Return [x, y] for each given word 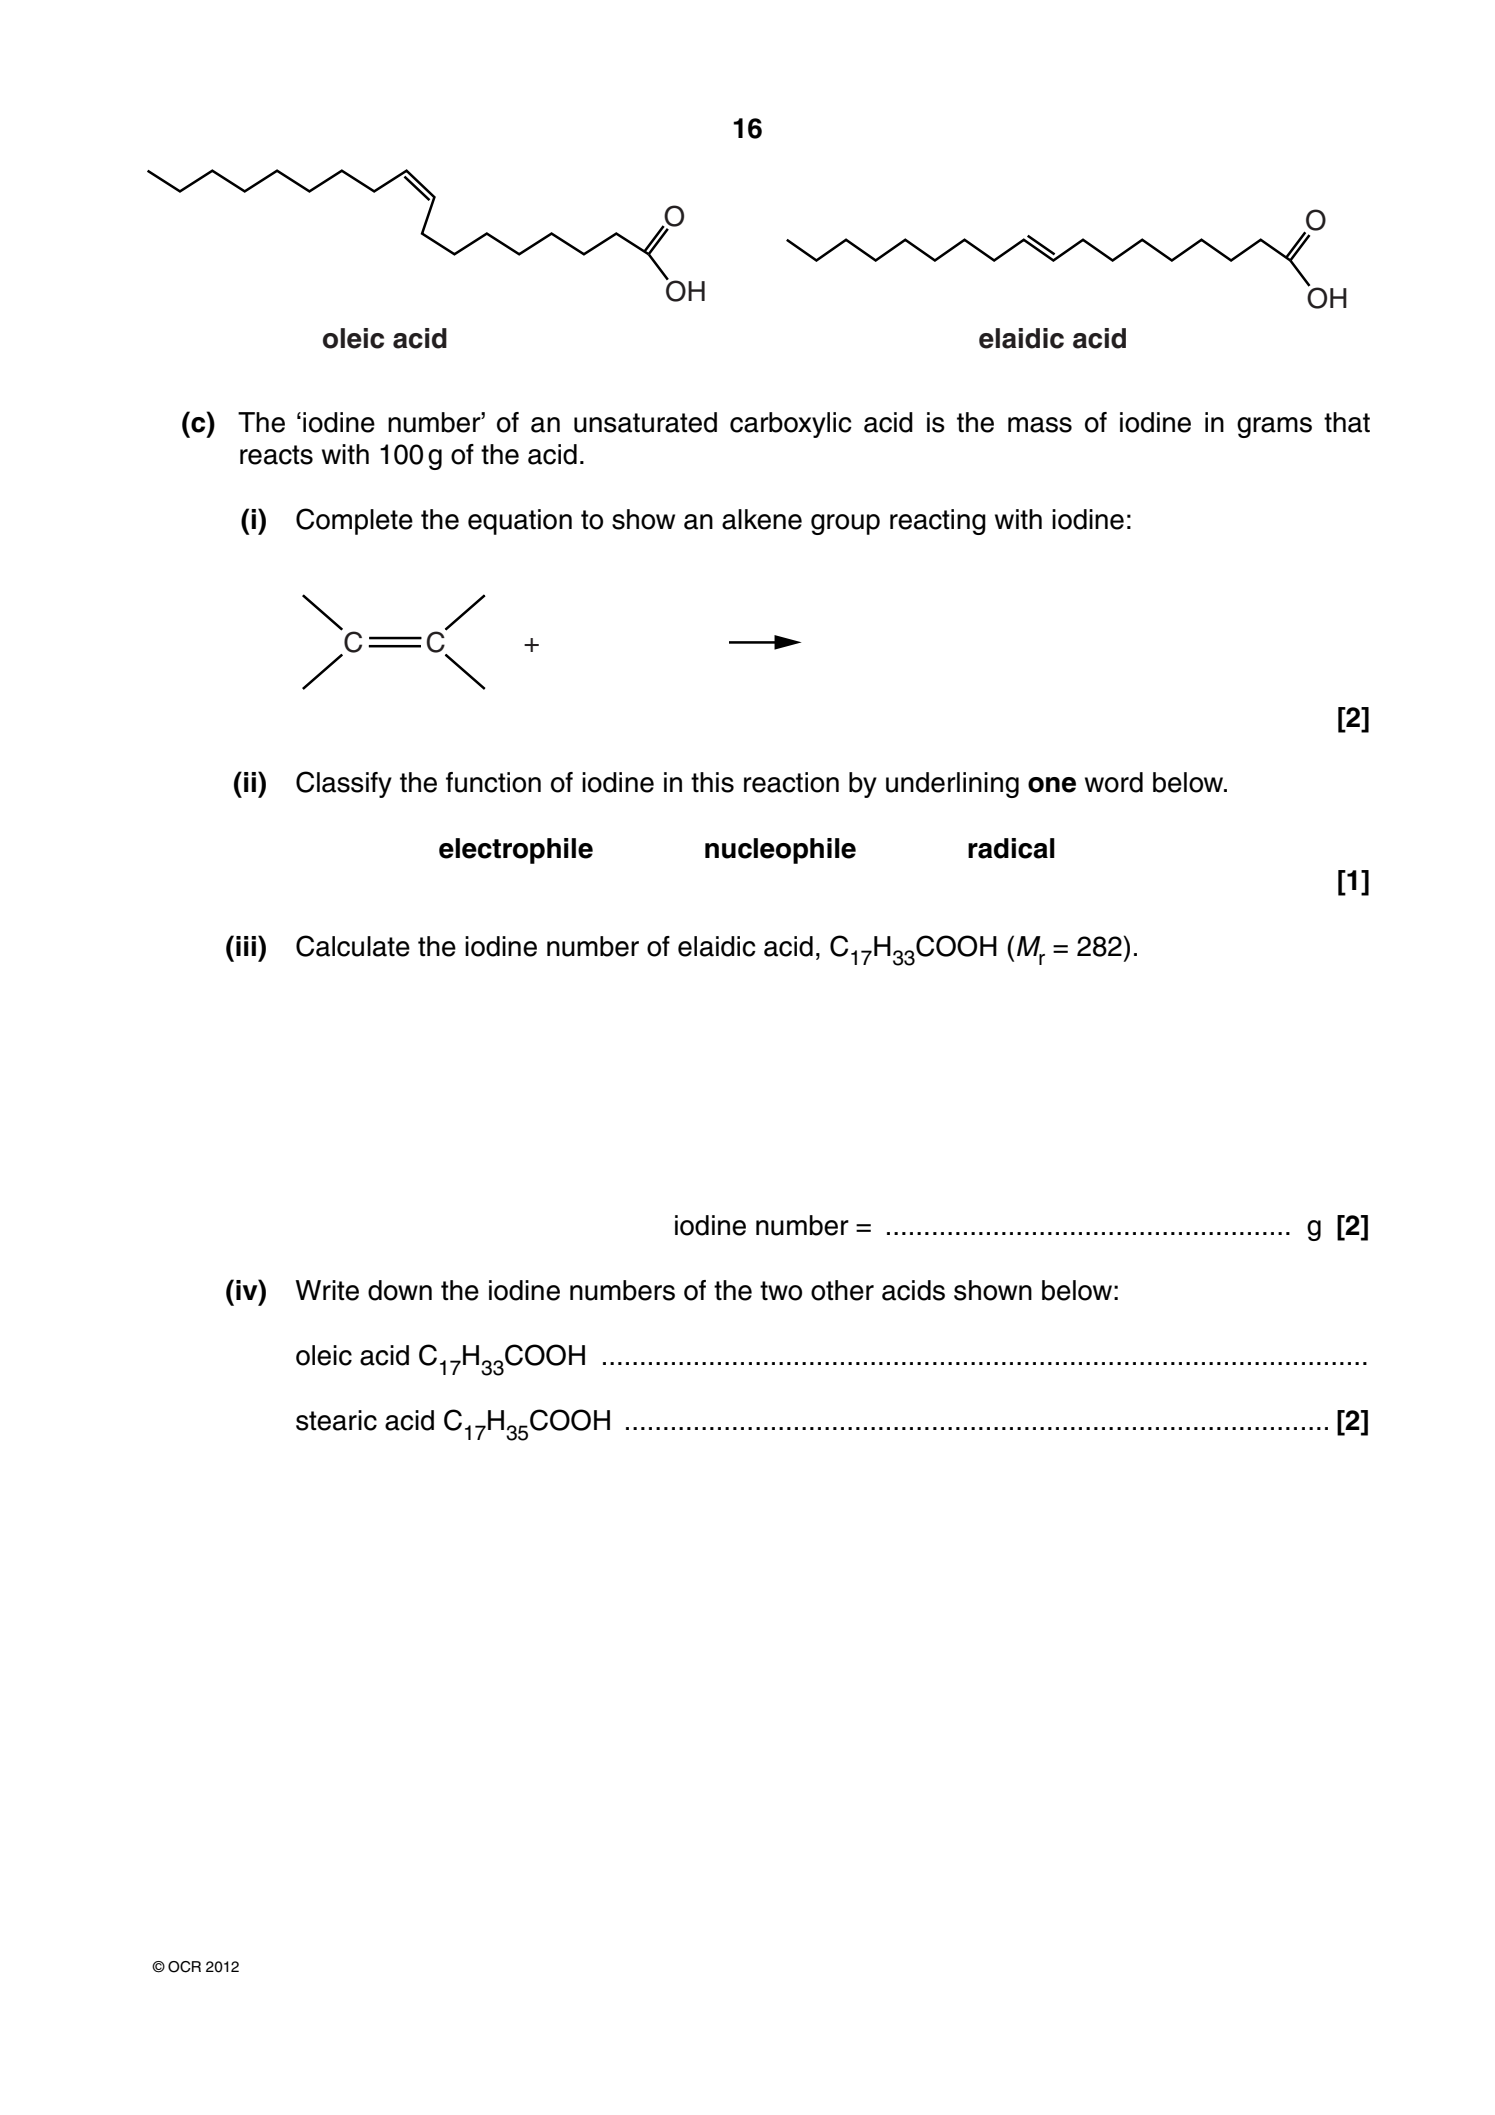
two [781, 1291]
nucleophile [780, 851]
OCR [184, 1967]
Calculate [353, 946]
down [400, 1290]
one [1052, 785]
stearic [336, 1420]
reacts [276, 455]
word [1114, 782]
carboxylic [791, 425]
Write [327, 1290]
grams [1274, 427]
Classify [344, 784]
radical [1011, 848]
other [842, 1290]
